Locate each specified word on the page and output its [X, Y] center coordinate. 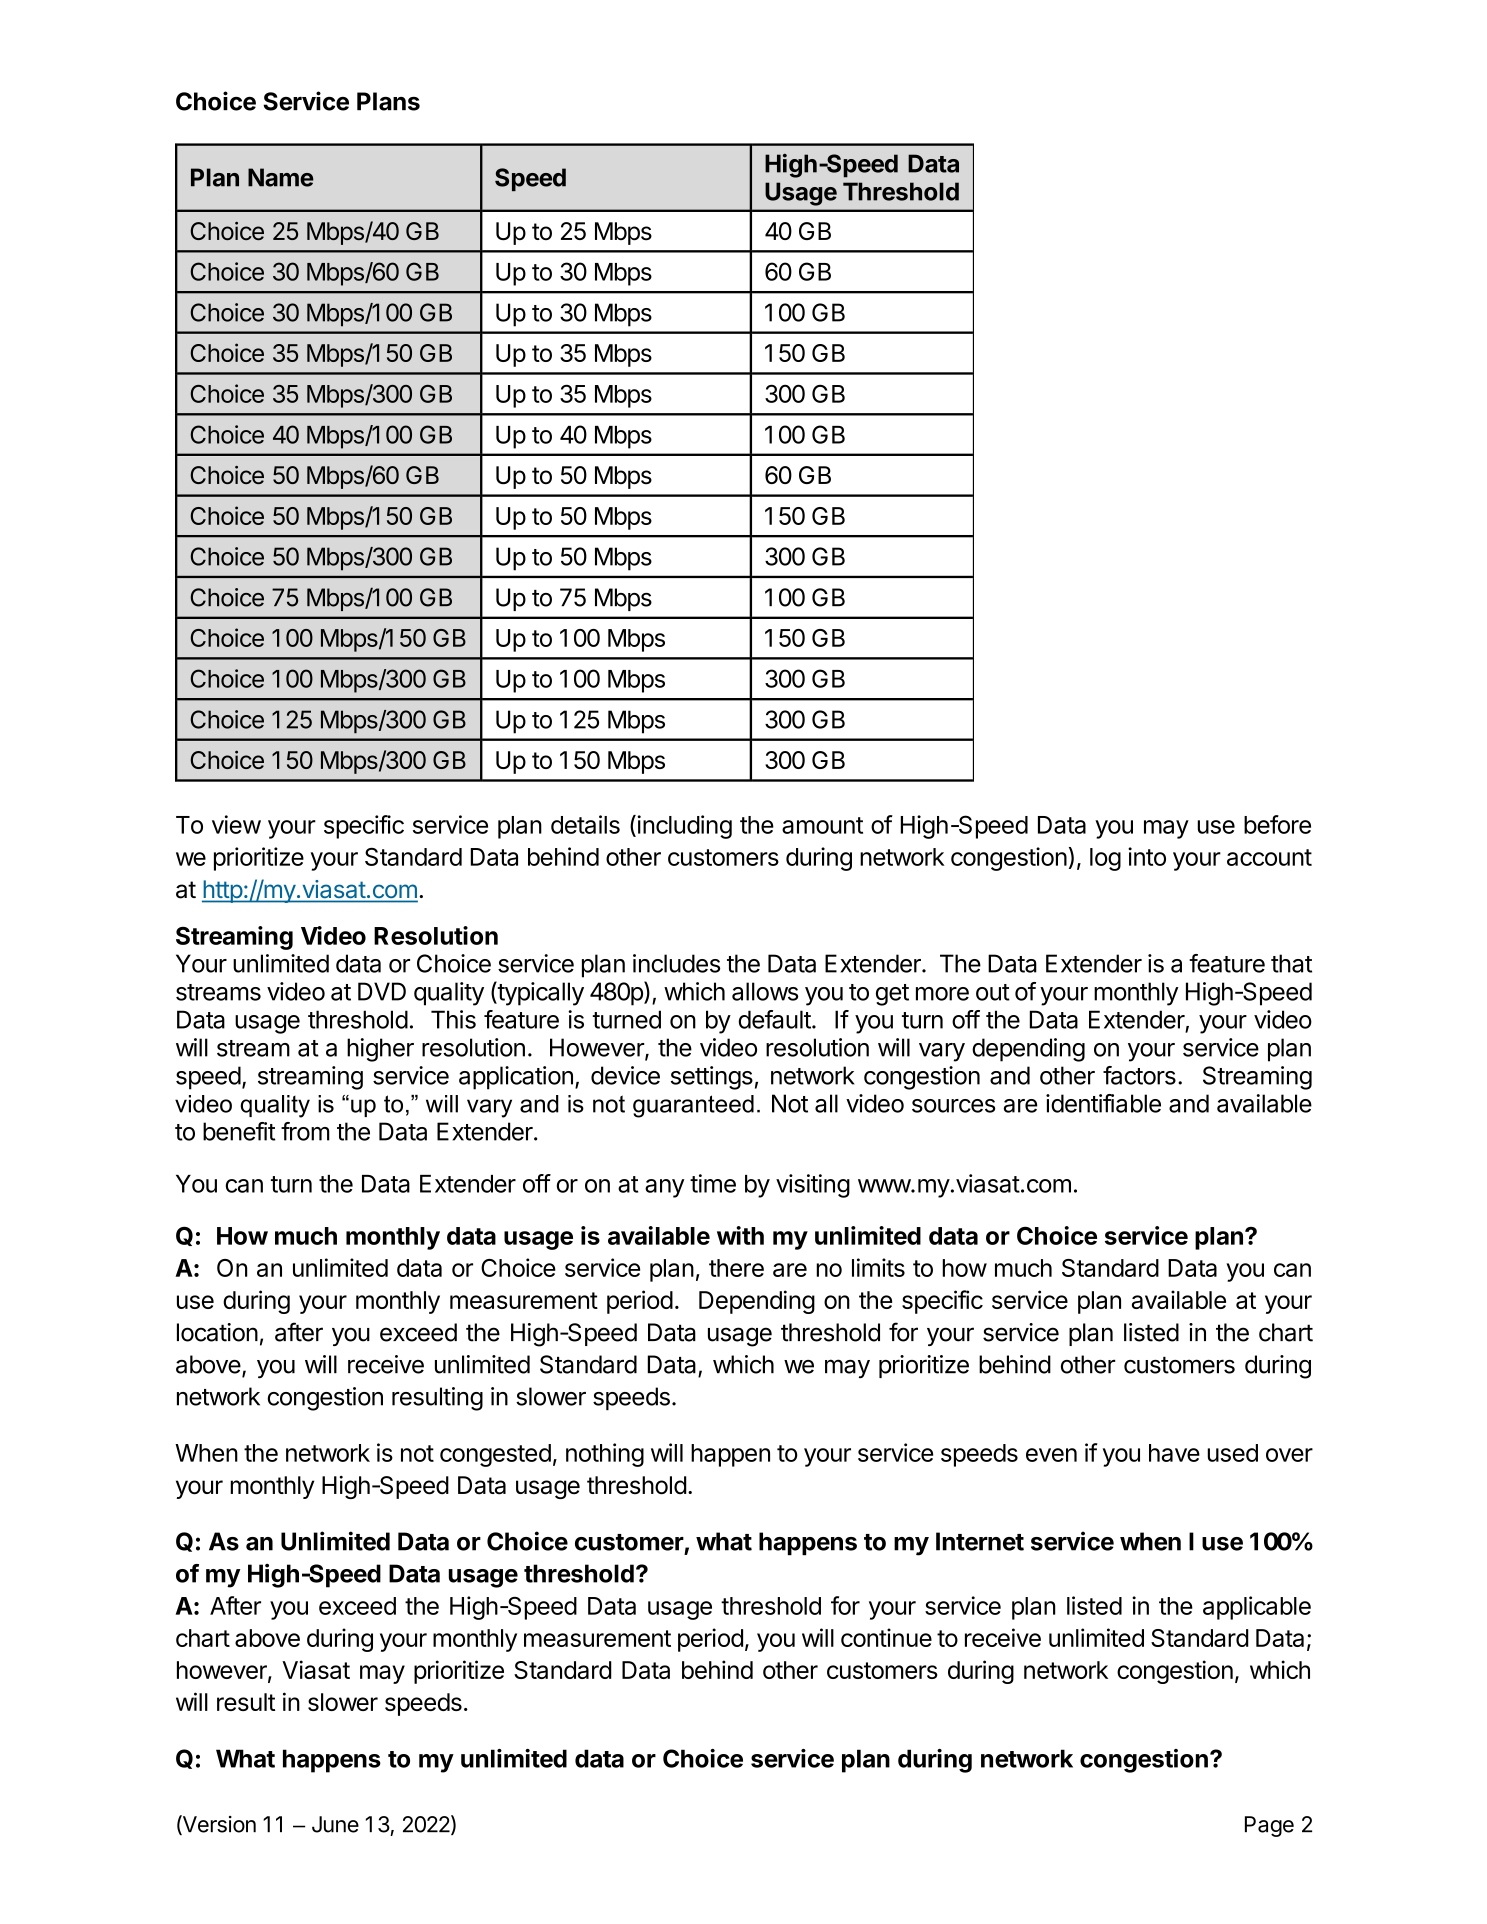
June [335, 1824]
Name [281, 177]
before [1277, 824]
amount [822, 825]
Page [1269, 1826]
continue [886, 1637]
